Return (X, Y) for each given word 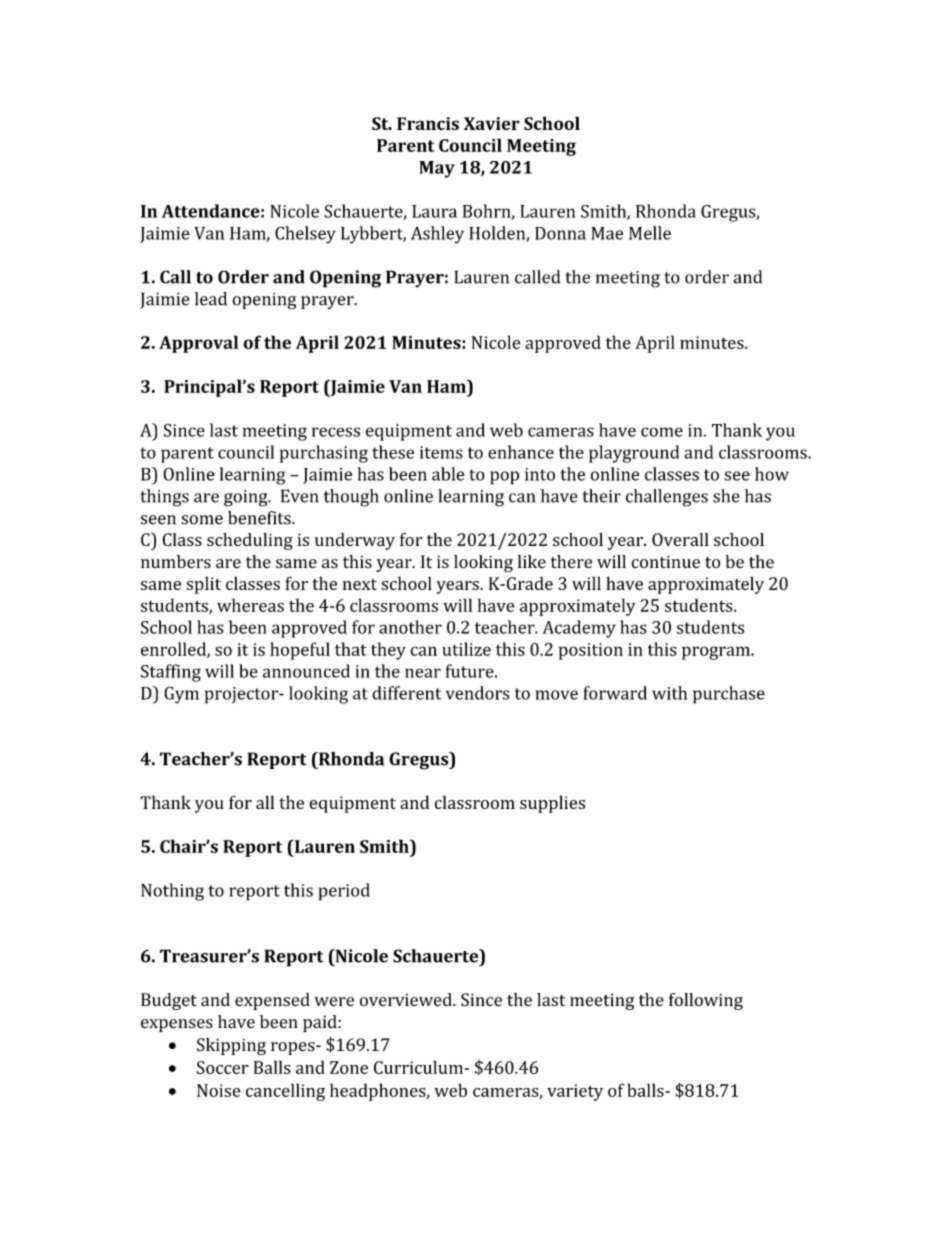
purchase (729, 695)
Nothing (172, 892)
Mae (607, 233)
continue (665, 562)
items (441, 452)
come (662, 432)
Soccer (223, 1067)
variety (575, 1092)
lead (211, 299)
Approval (198, 344)
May (437, 169)
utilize (466, 649)
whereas (250, 605)
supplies (552, 804)
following (706, 1001)
